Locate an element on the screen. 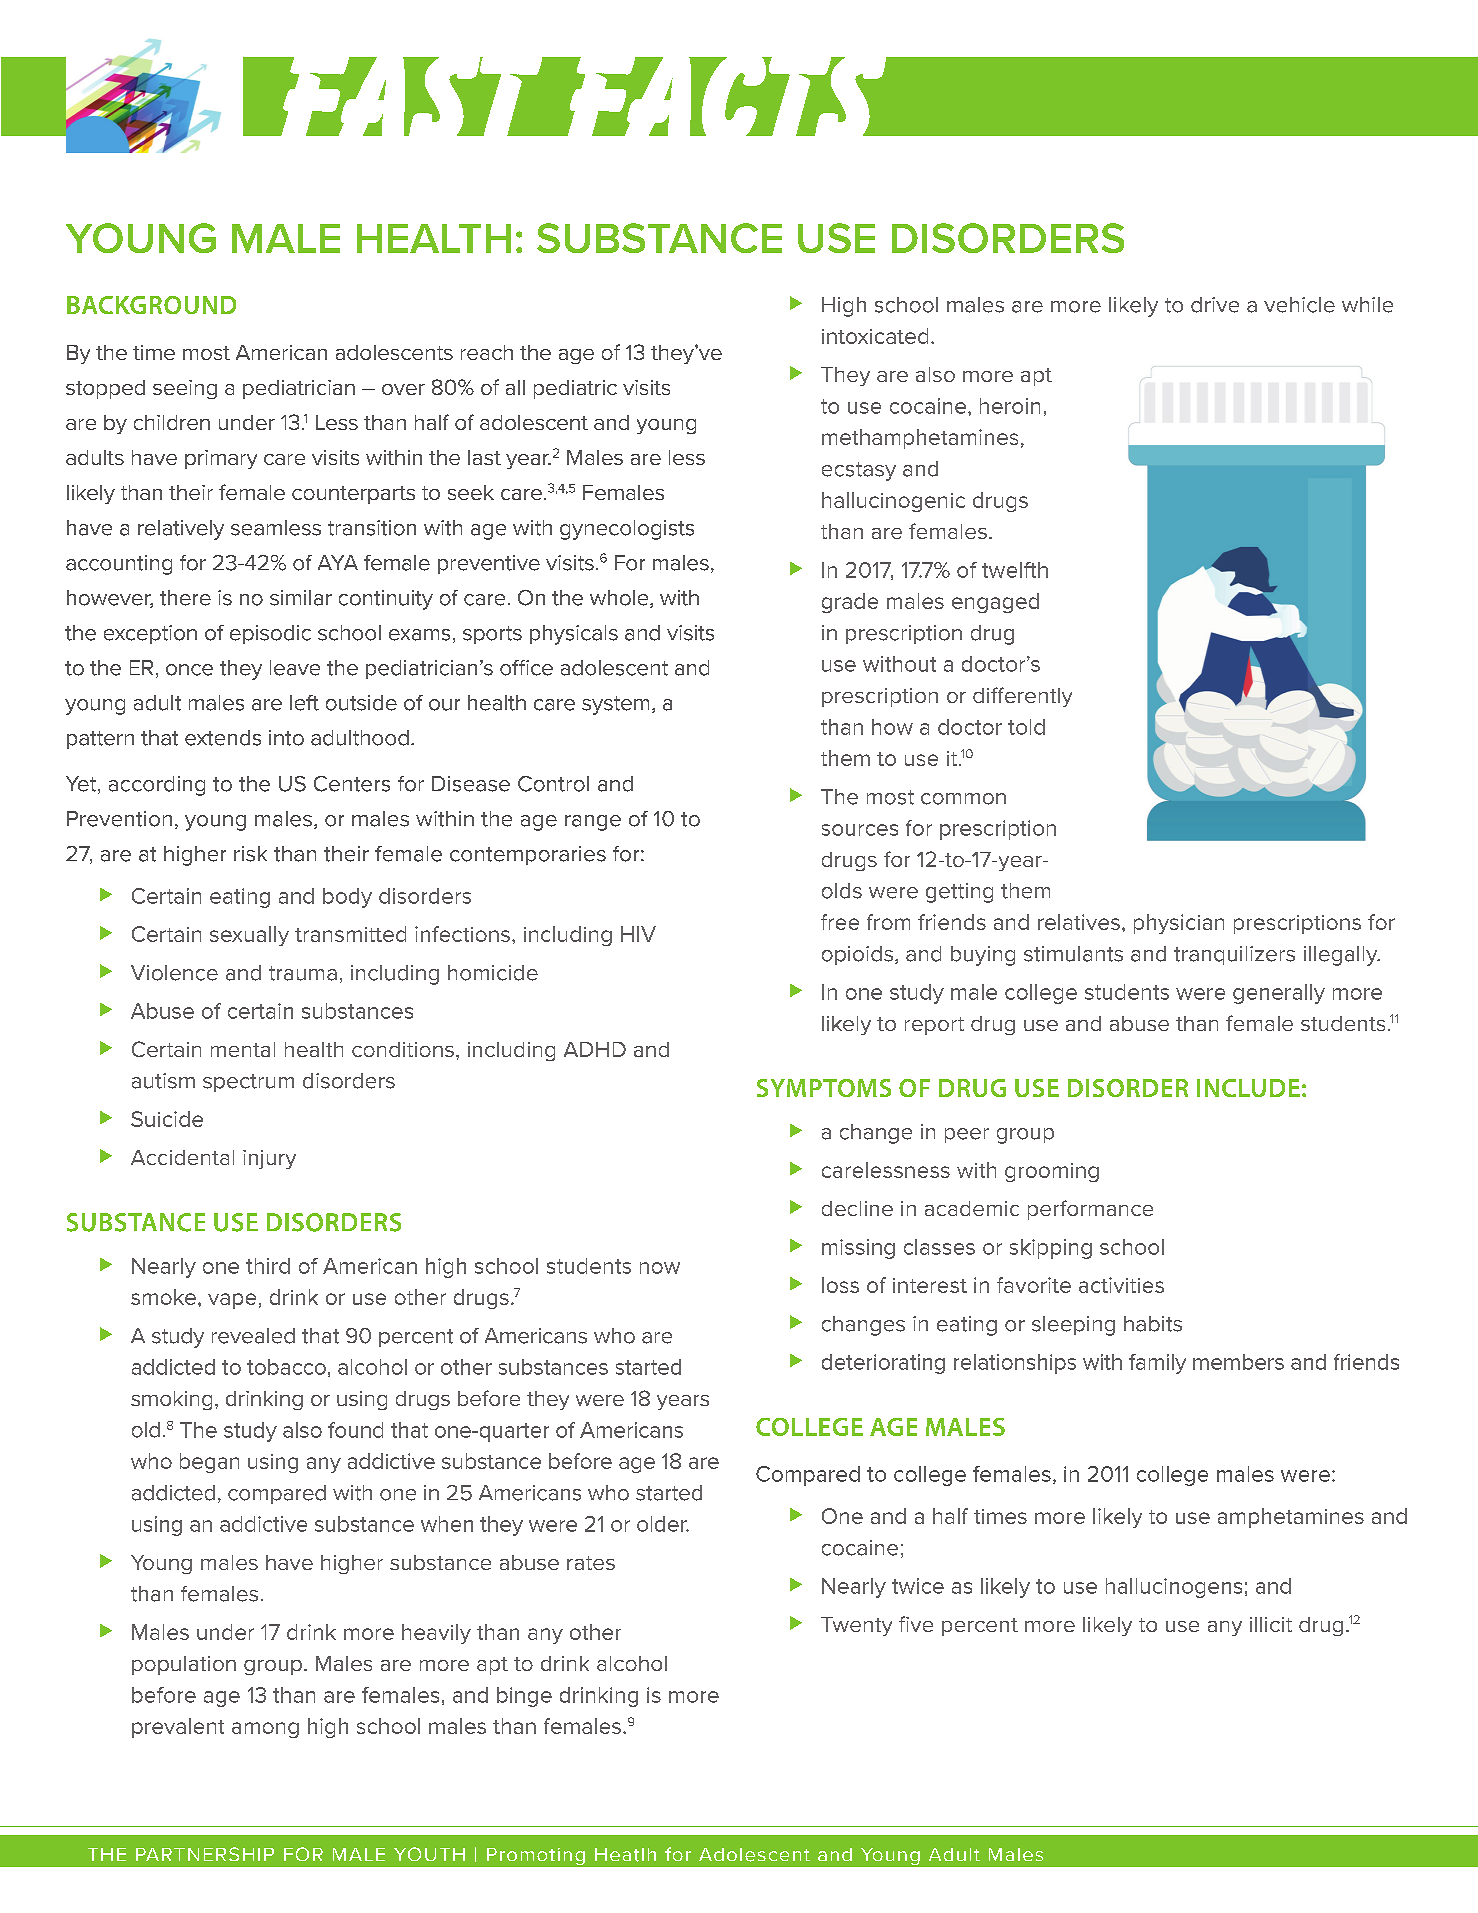 The width and height of the screenshot is (1478, 1913). drive is located at coordinates (1215, 305).
